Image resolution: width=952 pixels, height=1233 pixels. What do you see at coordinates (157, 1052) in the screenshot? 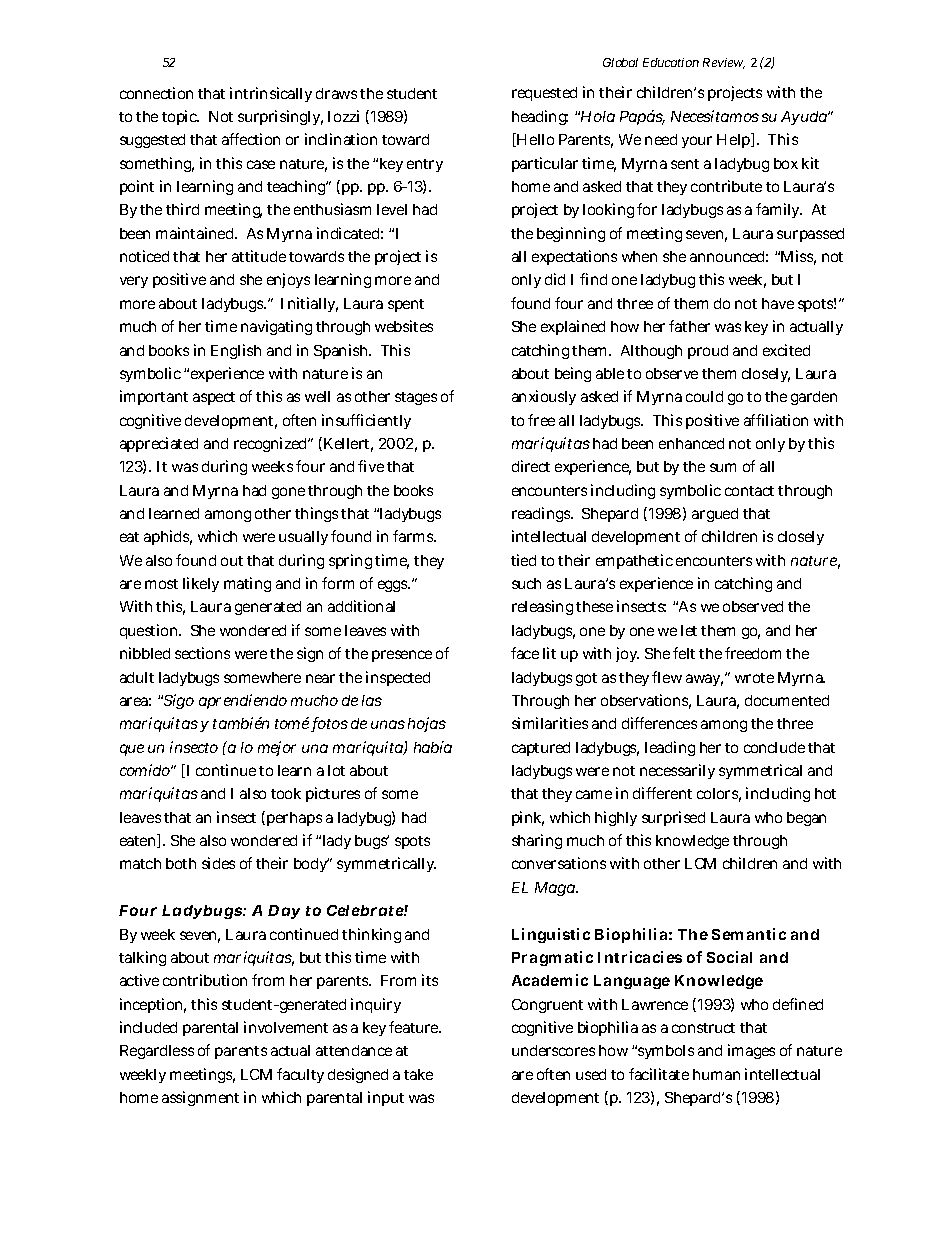
I see `Regardless` at bounding box center [157, 1052].
